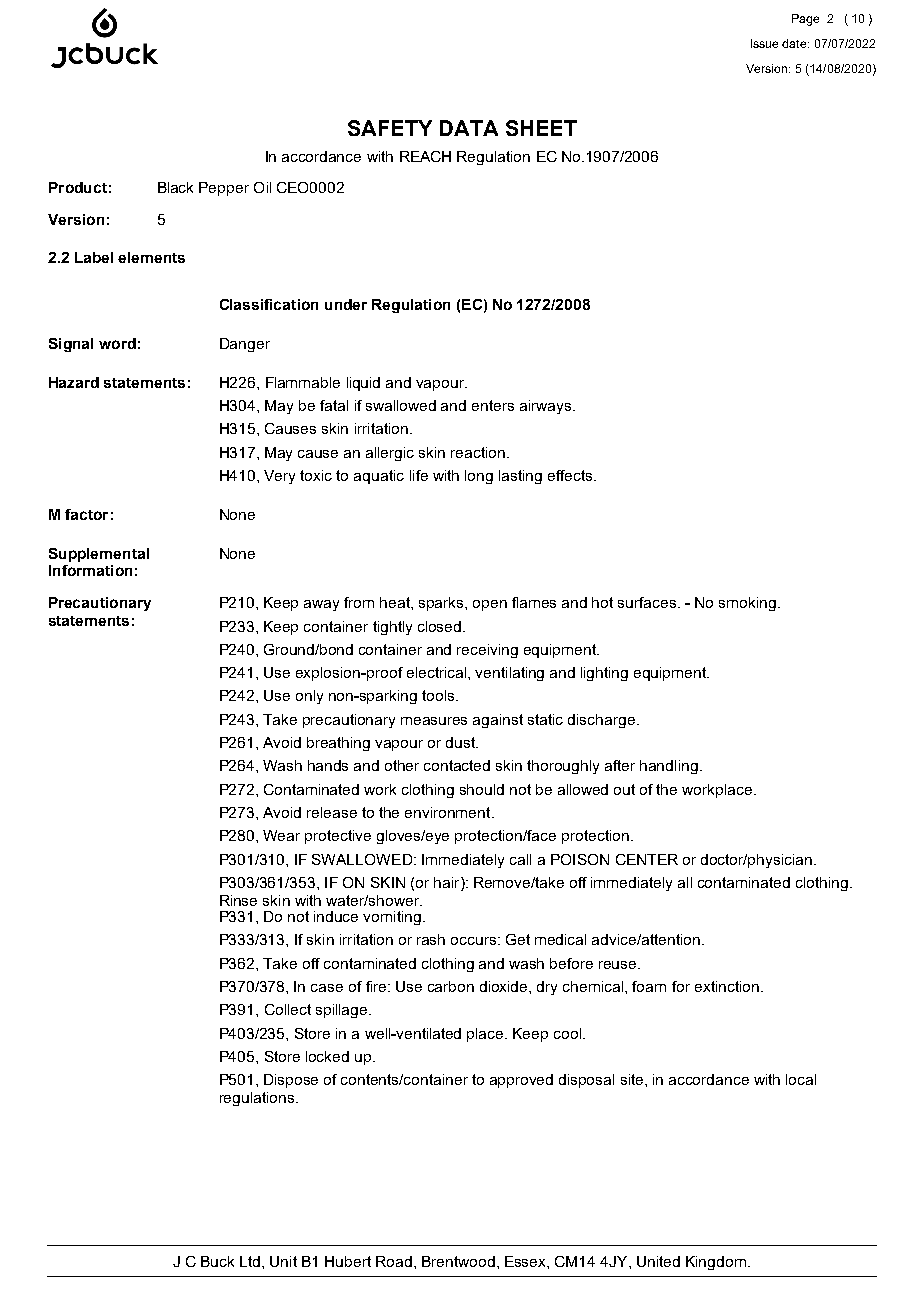 This document has width=924, height=1308. Describe the element at coordinates (747, 604) in the document. I see `smoking` at that location.
